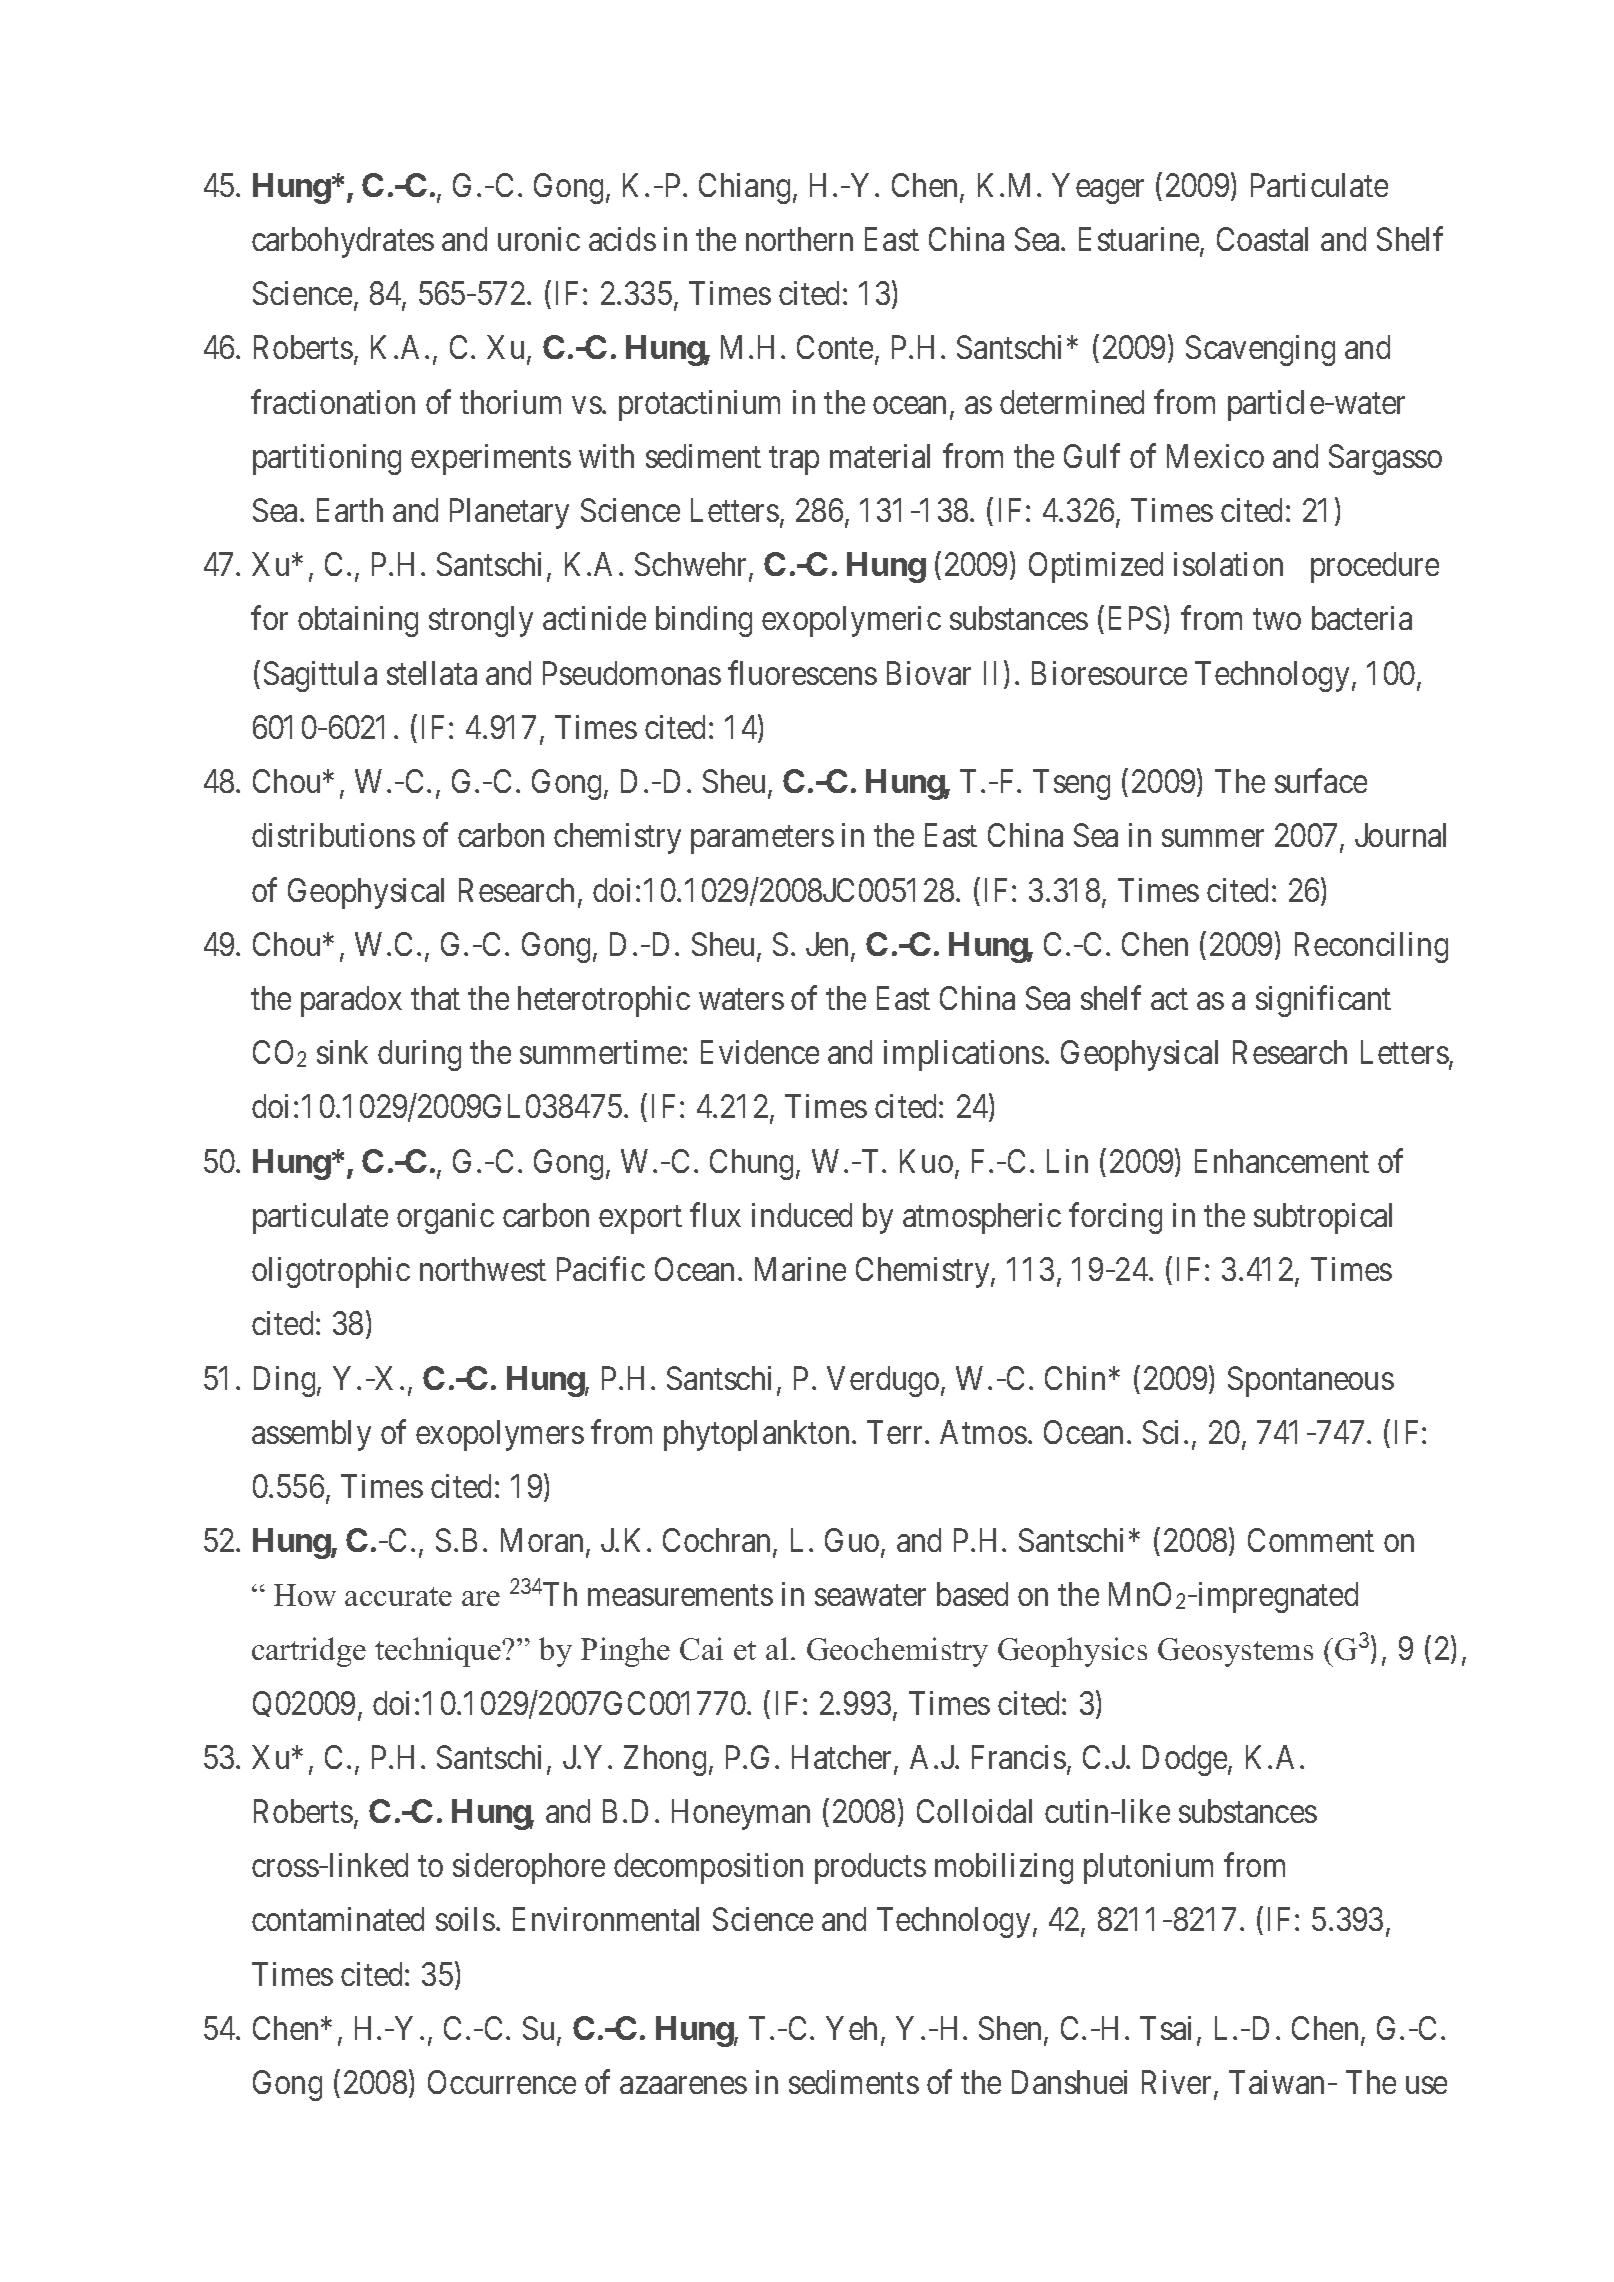 Image resolution: width=1614 pixels, height=2282 pixels. I want to click on northern, so click(799, 239).
